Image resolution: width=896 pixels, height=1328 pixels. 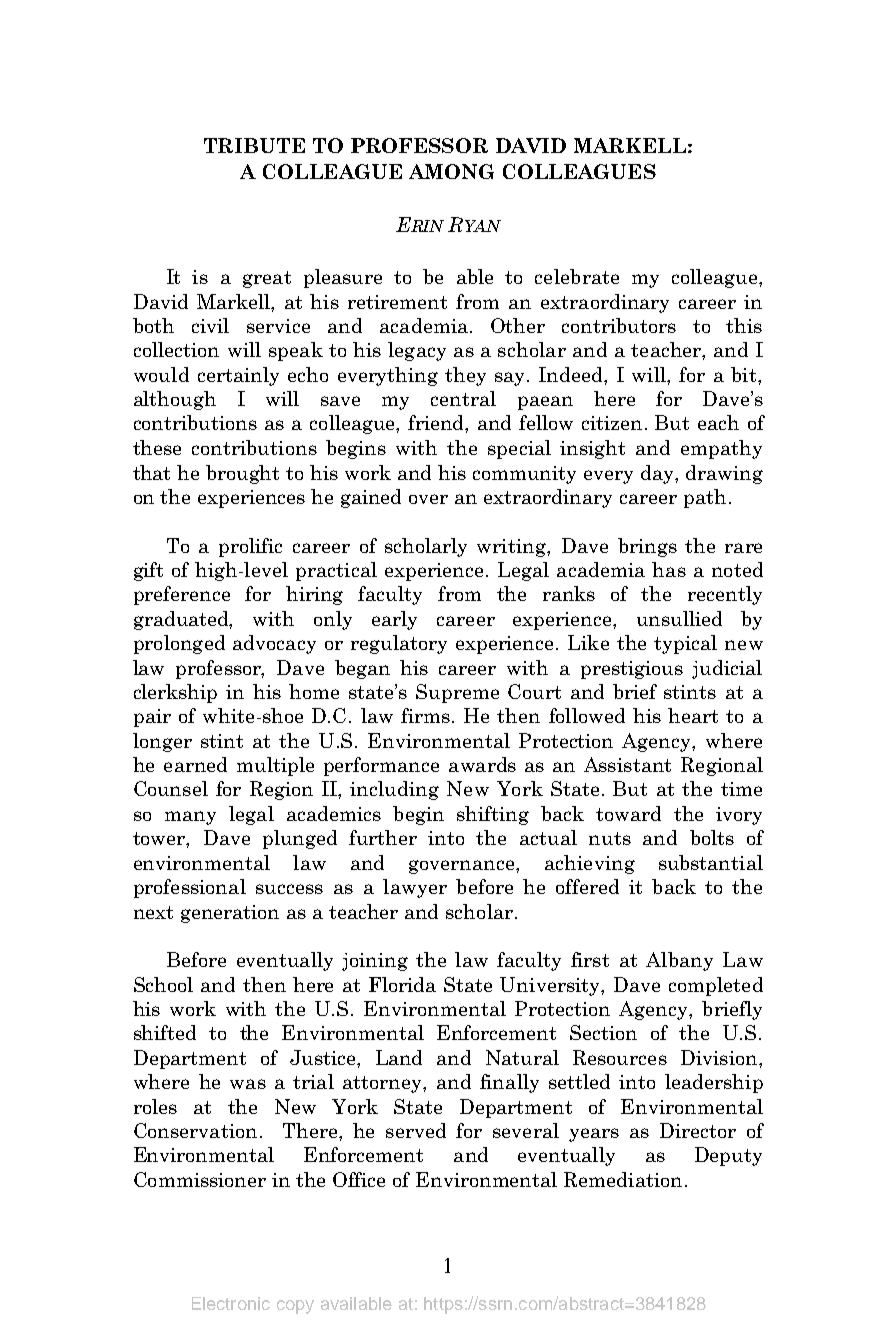 What do you see at coordinates (577, 276) in the page?
I see `celebrate` at bounding box center [577, 276].
